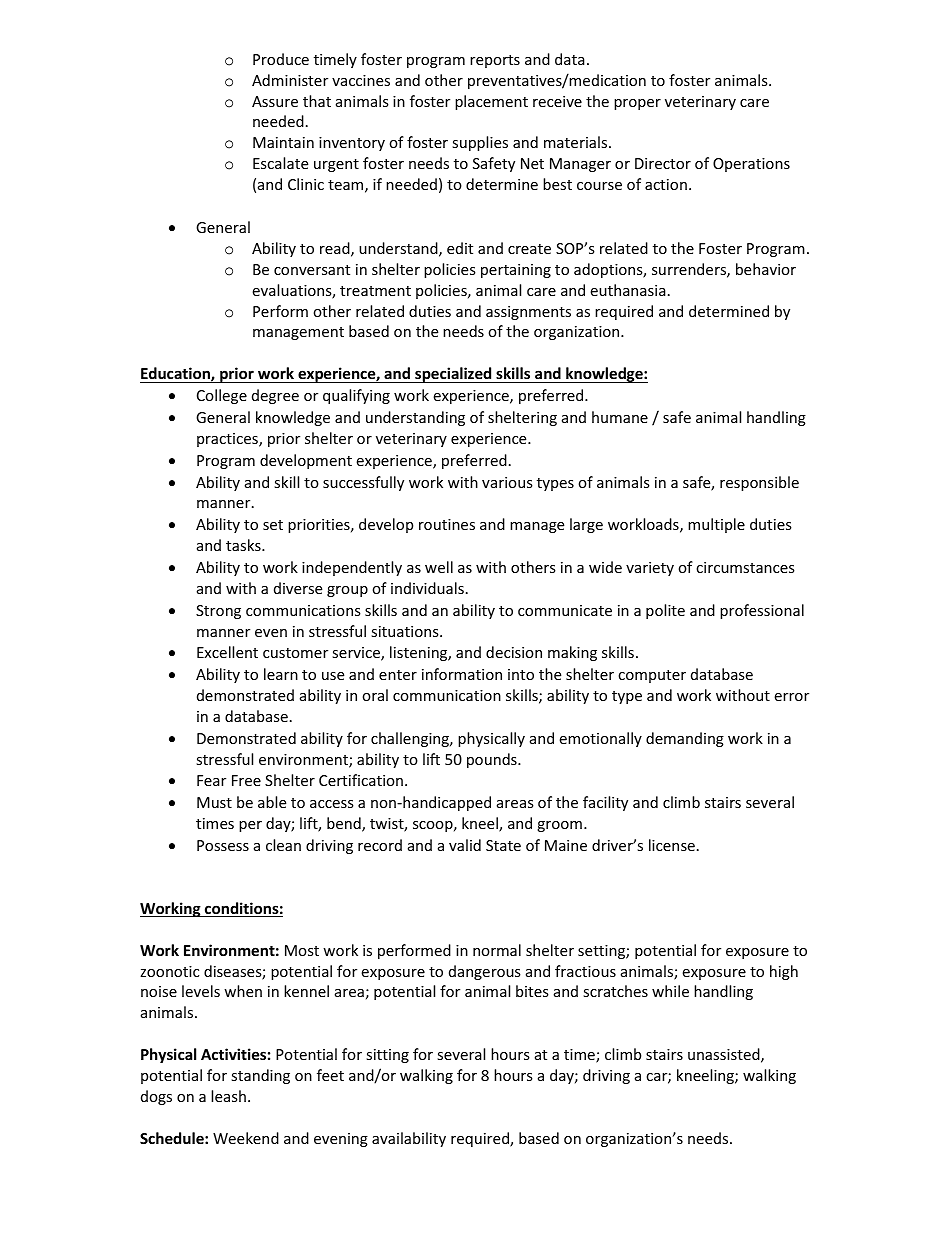 This screenshot has width=952, height=1233. Describe the element at coordinates (228, 1096) in the screenshot. I see `leash` at that location.
